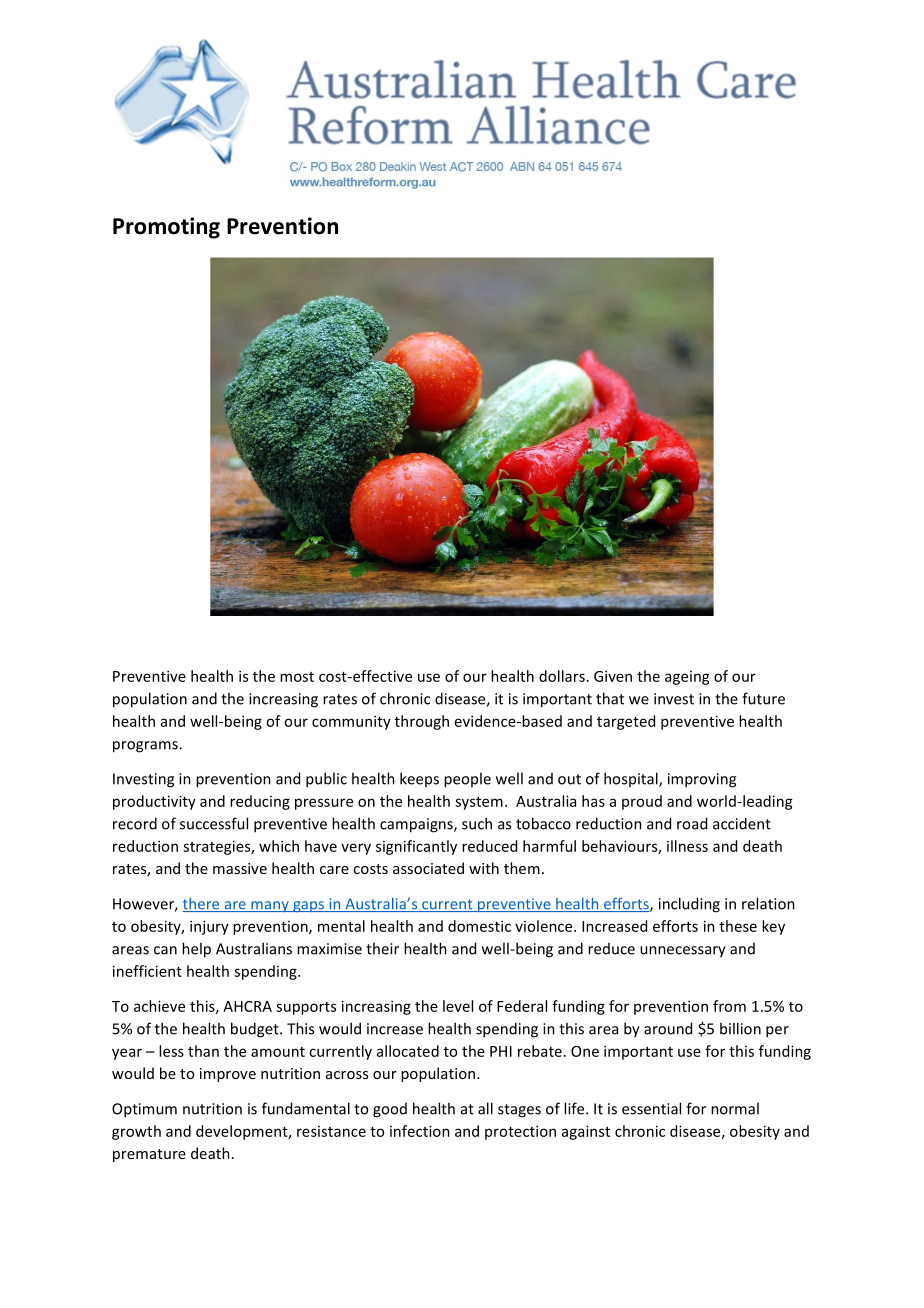 This screenshot has width=924, height=1308. I want to click on ageing, so click(687, 678).
